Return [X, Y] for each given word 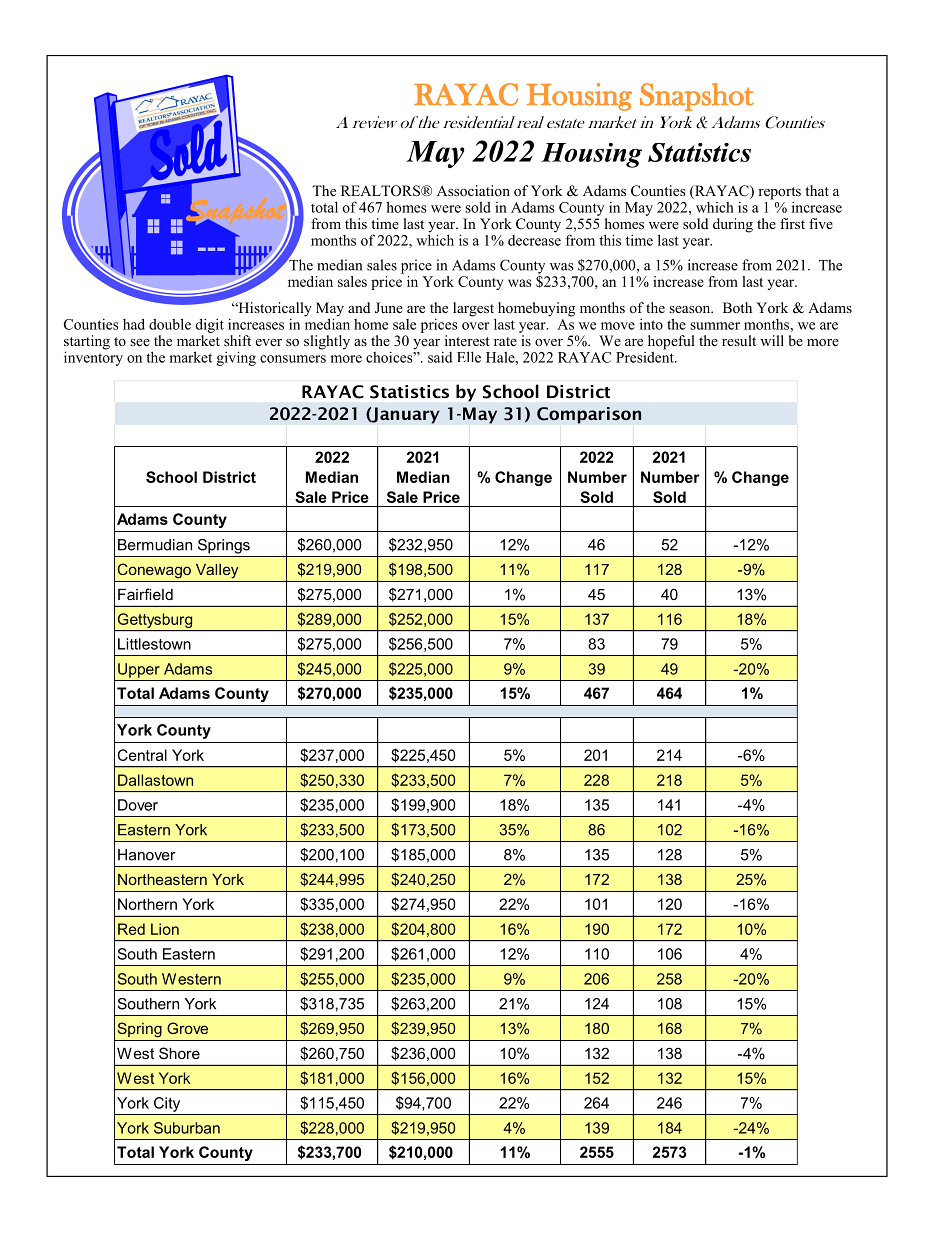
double [170, 324]
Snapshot [697, 97]
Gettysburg [155, 620]
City [167, 1104]
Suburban [187, 1128]
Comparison [589, 415]
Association [473, 190]
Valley [217, 571]
